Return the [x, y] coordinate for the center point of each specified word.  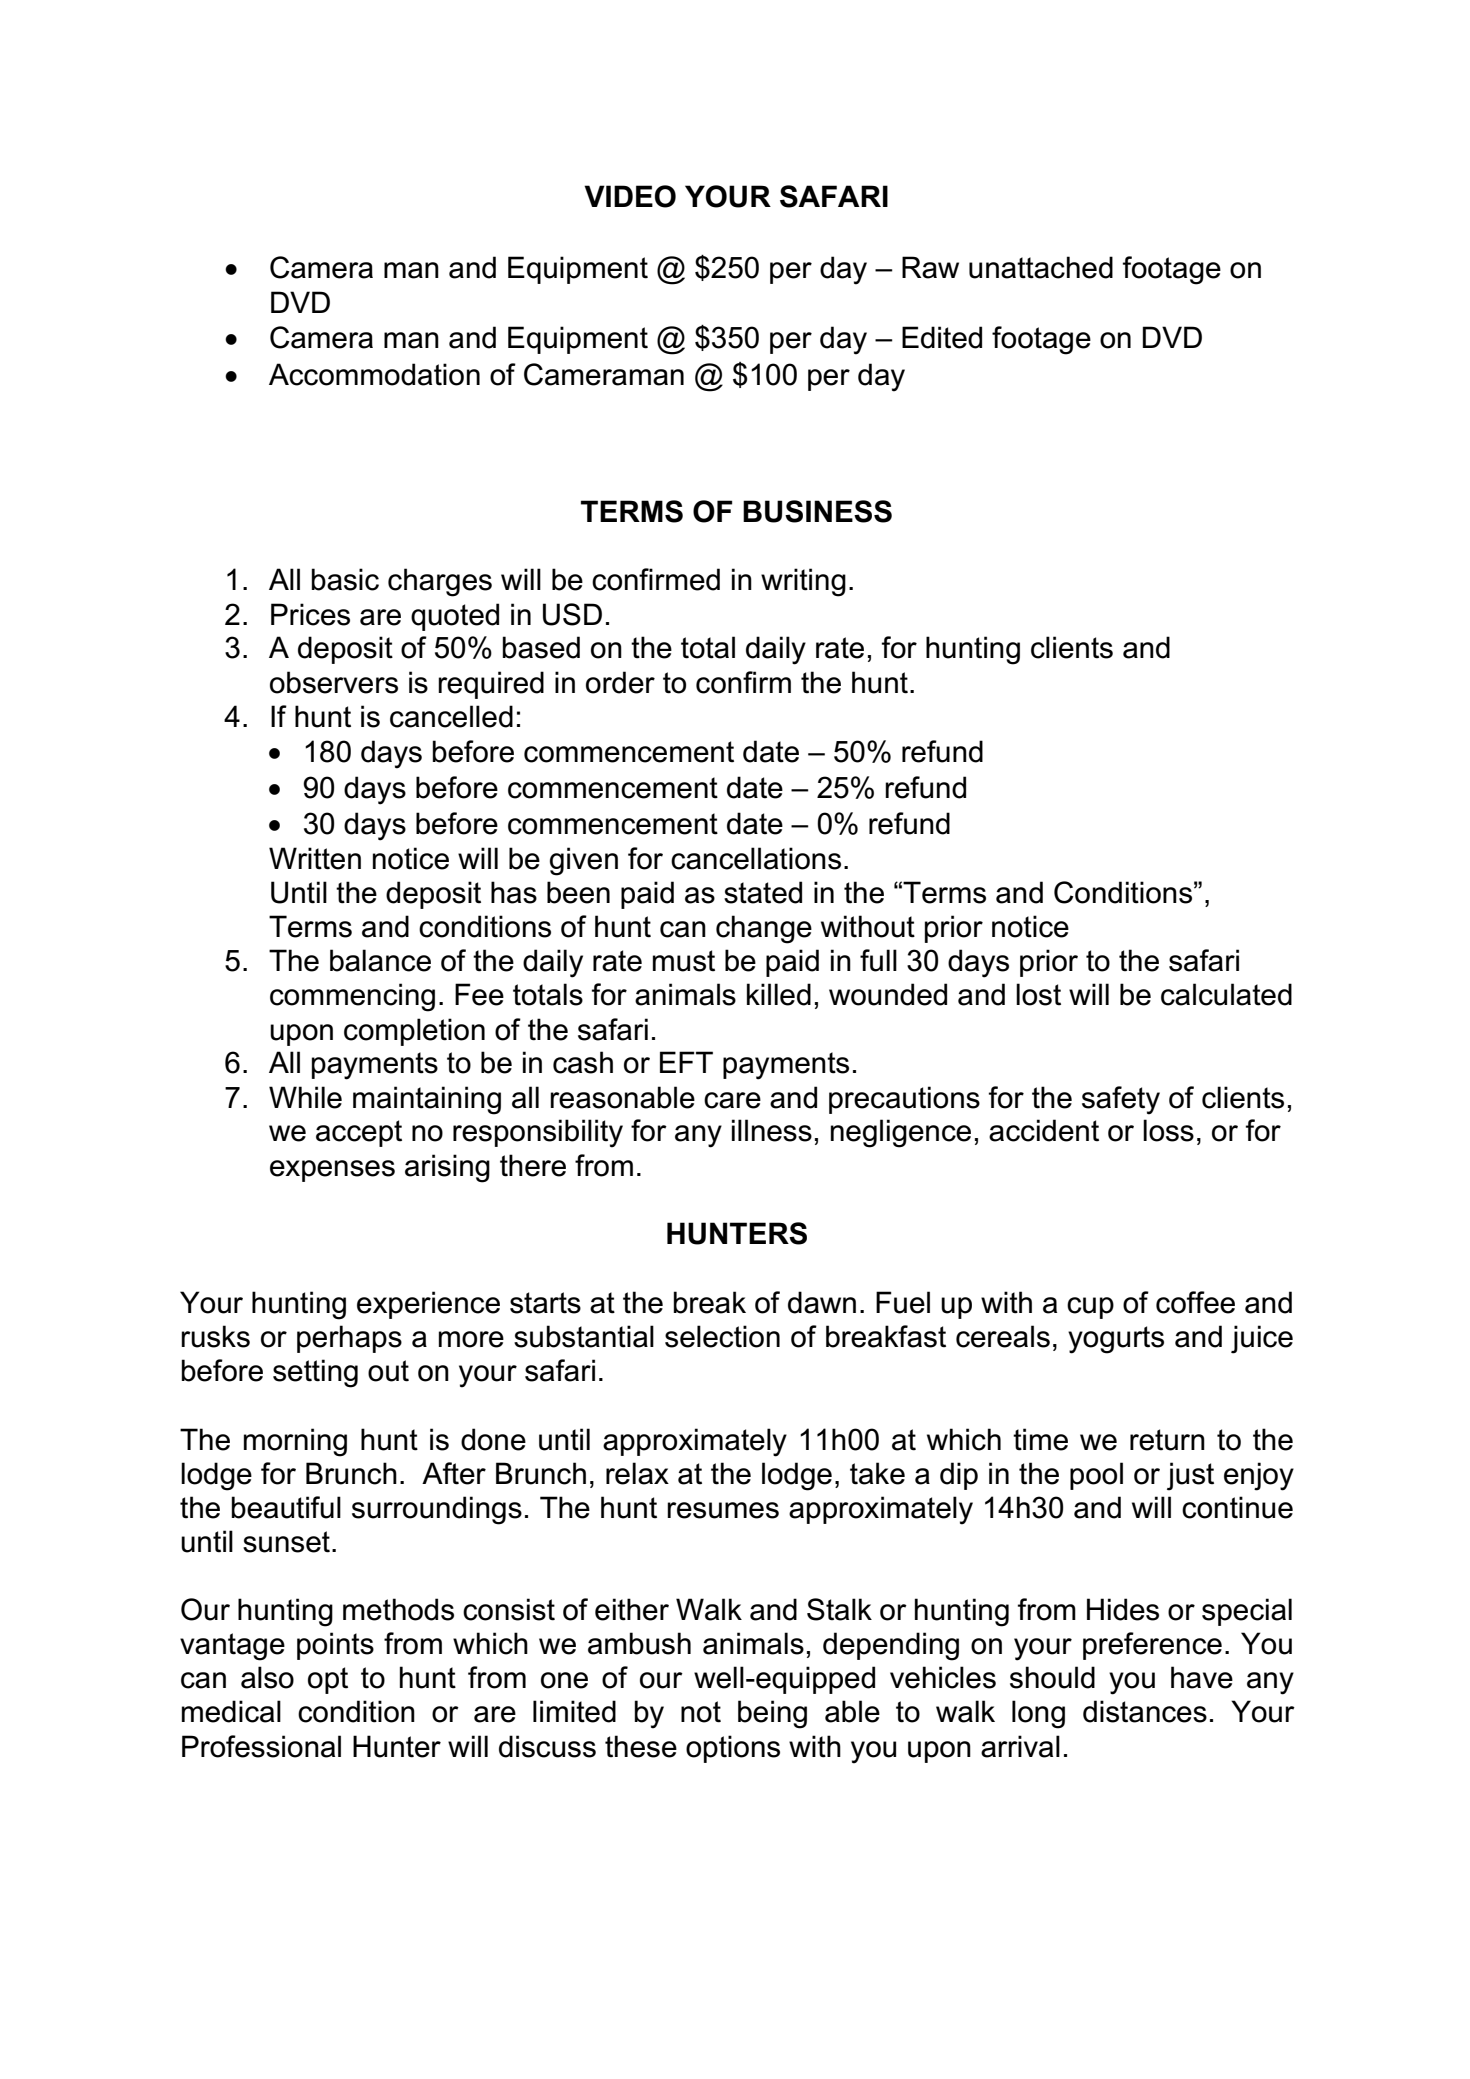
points [335, 1646]
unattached [1041, 267]
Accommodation [374, 374]
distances [1145, 1711]
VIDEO [630, 196]
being [772, 1714]
